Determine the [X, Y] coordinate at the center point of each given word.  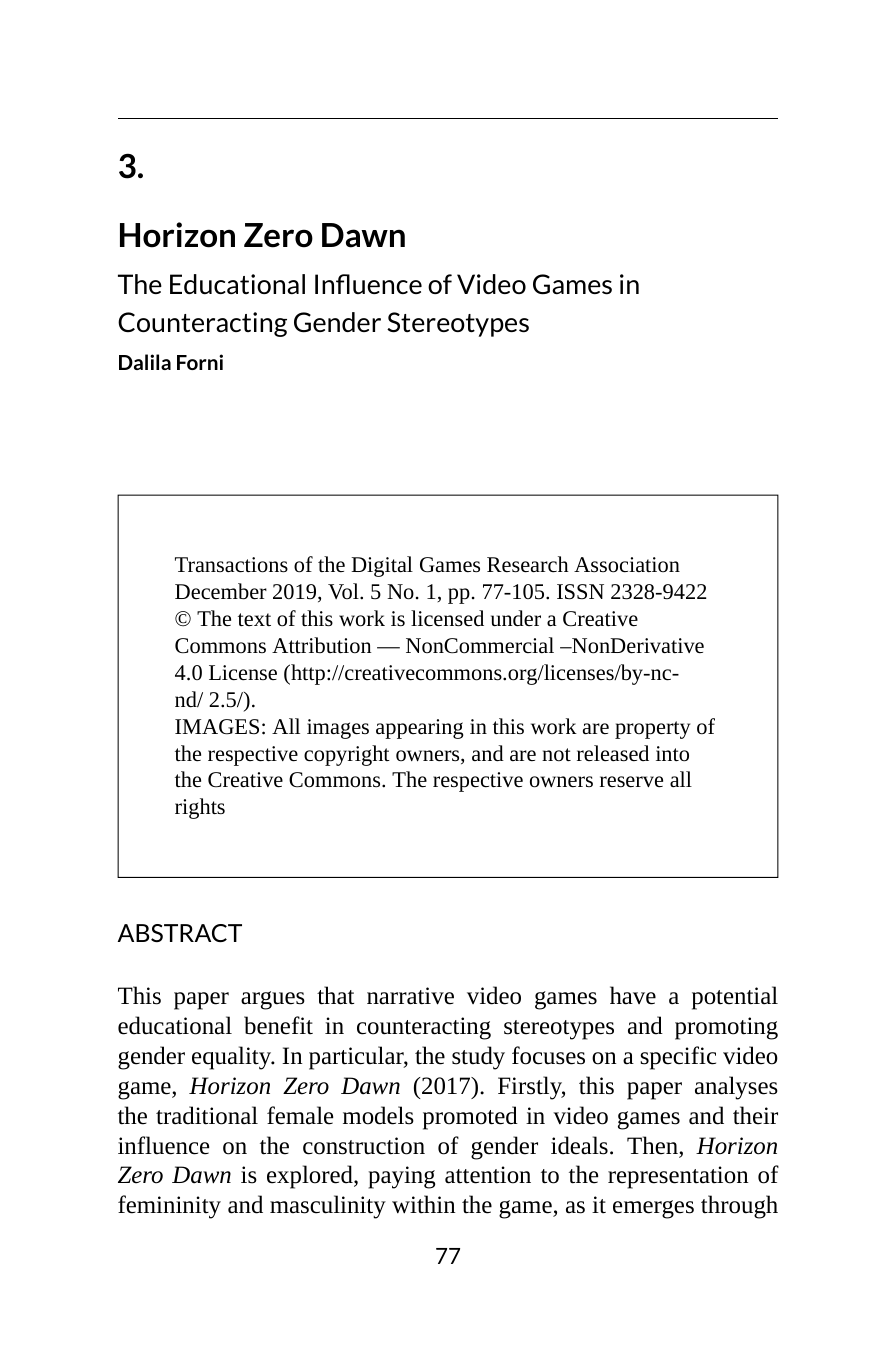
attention [488, 1175]
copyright [347, 755]
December [221, 591]
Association [627, 565]
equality [233, 1058]
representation [678, 1177]
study [478, 1058]
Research [528, 564]
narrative [410, 996]
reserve [631, 782]
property [652, 730]
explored [311, 1177]
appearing [420, 729]
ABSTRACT [180, 933]
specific [678, 1058]
